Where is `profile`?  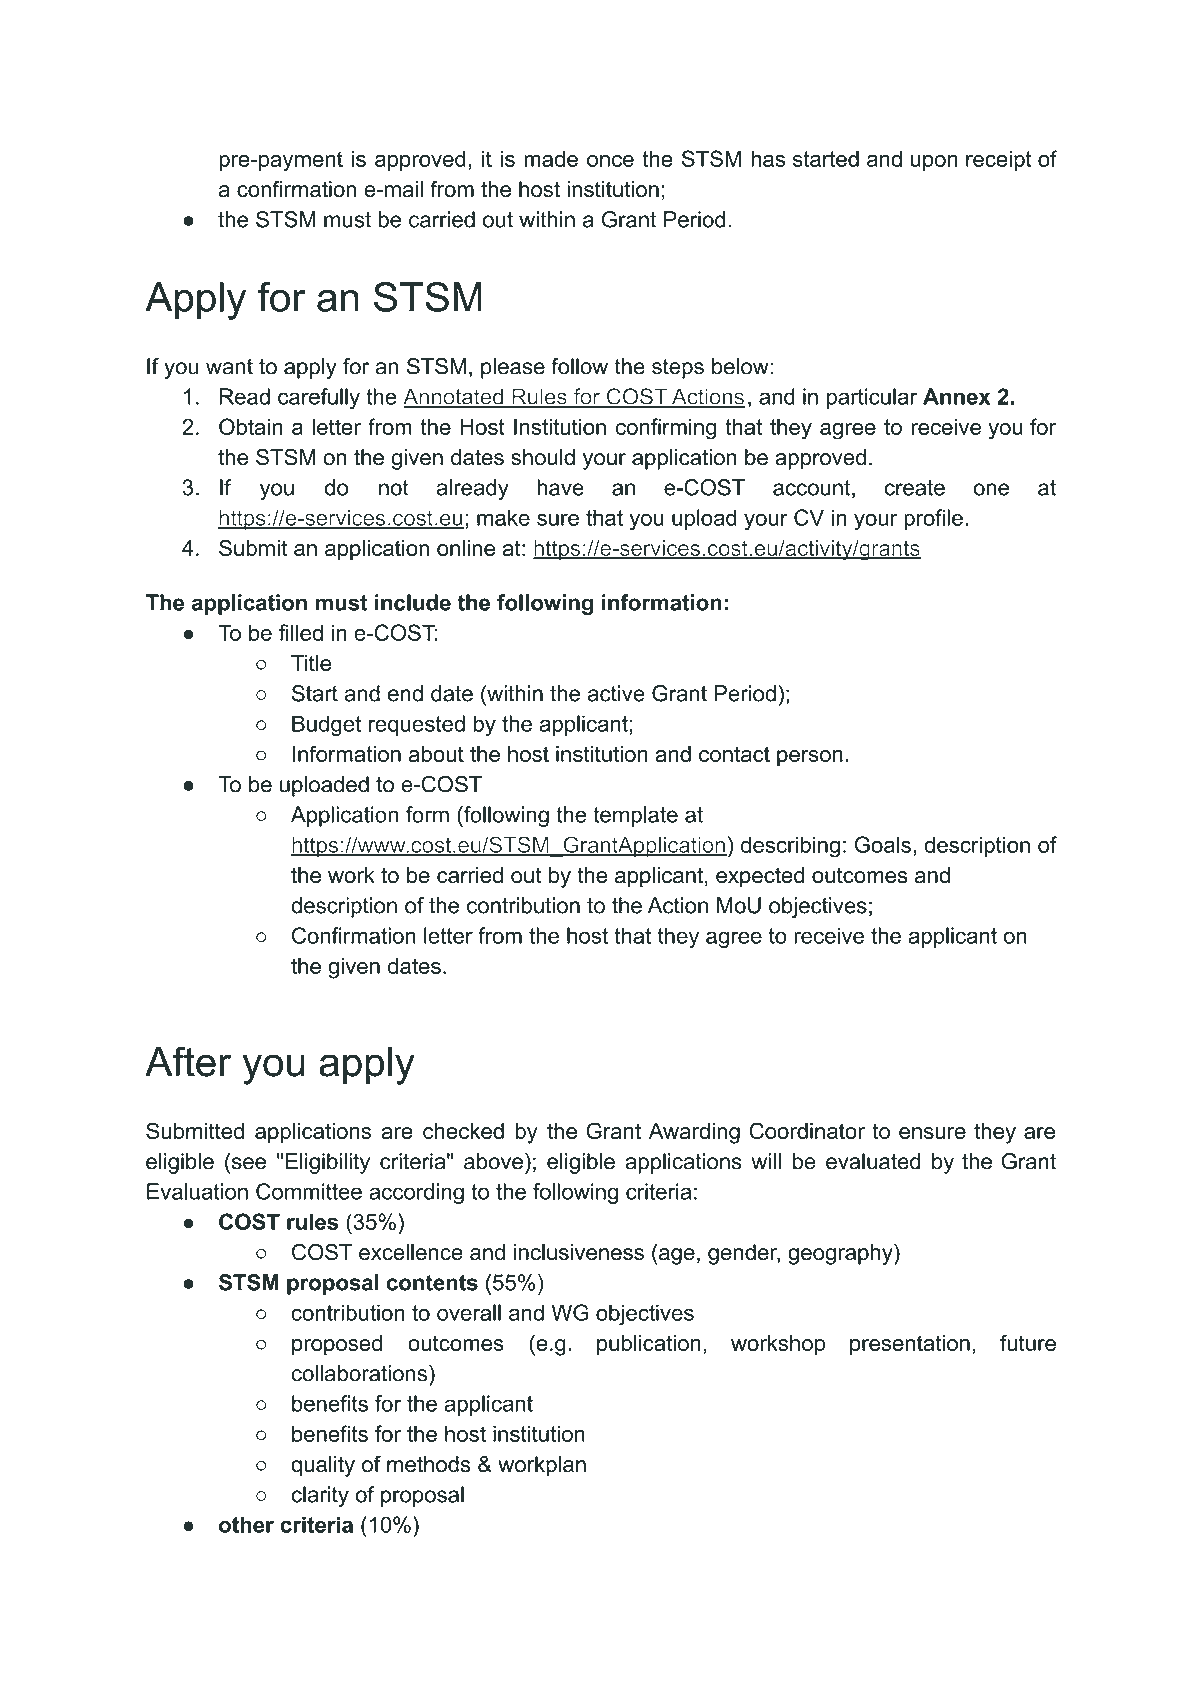 profile is located at coordinates (933, 519).
